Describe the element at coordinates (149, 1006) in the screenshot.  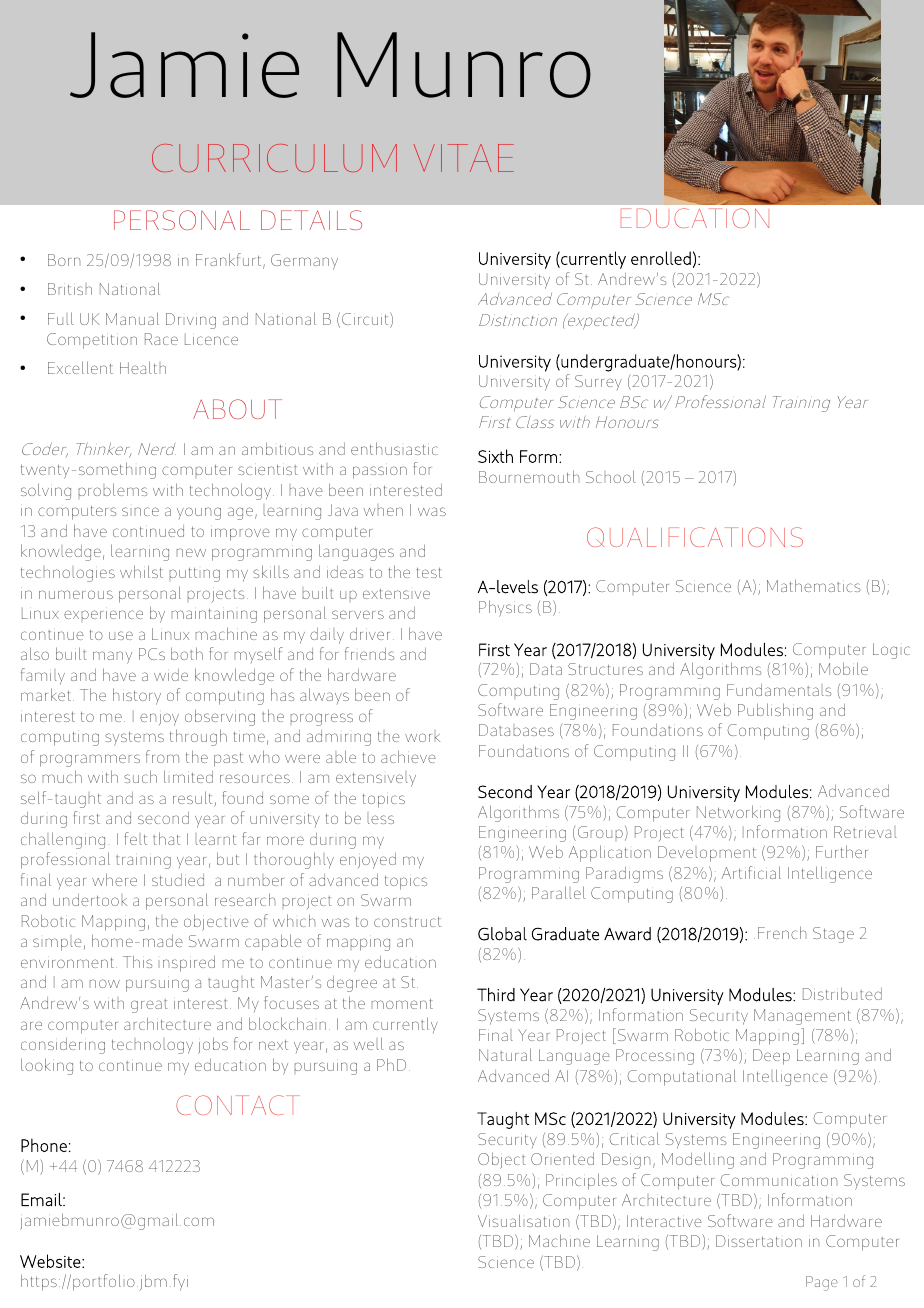
I see `great` at that location.
